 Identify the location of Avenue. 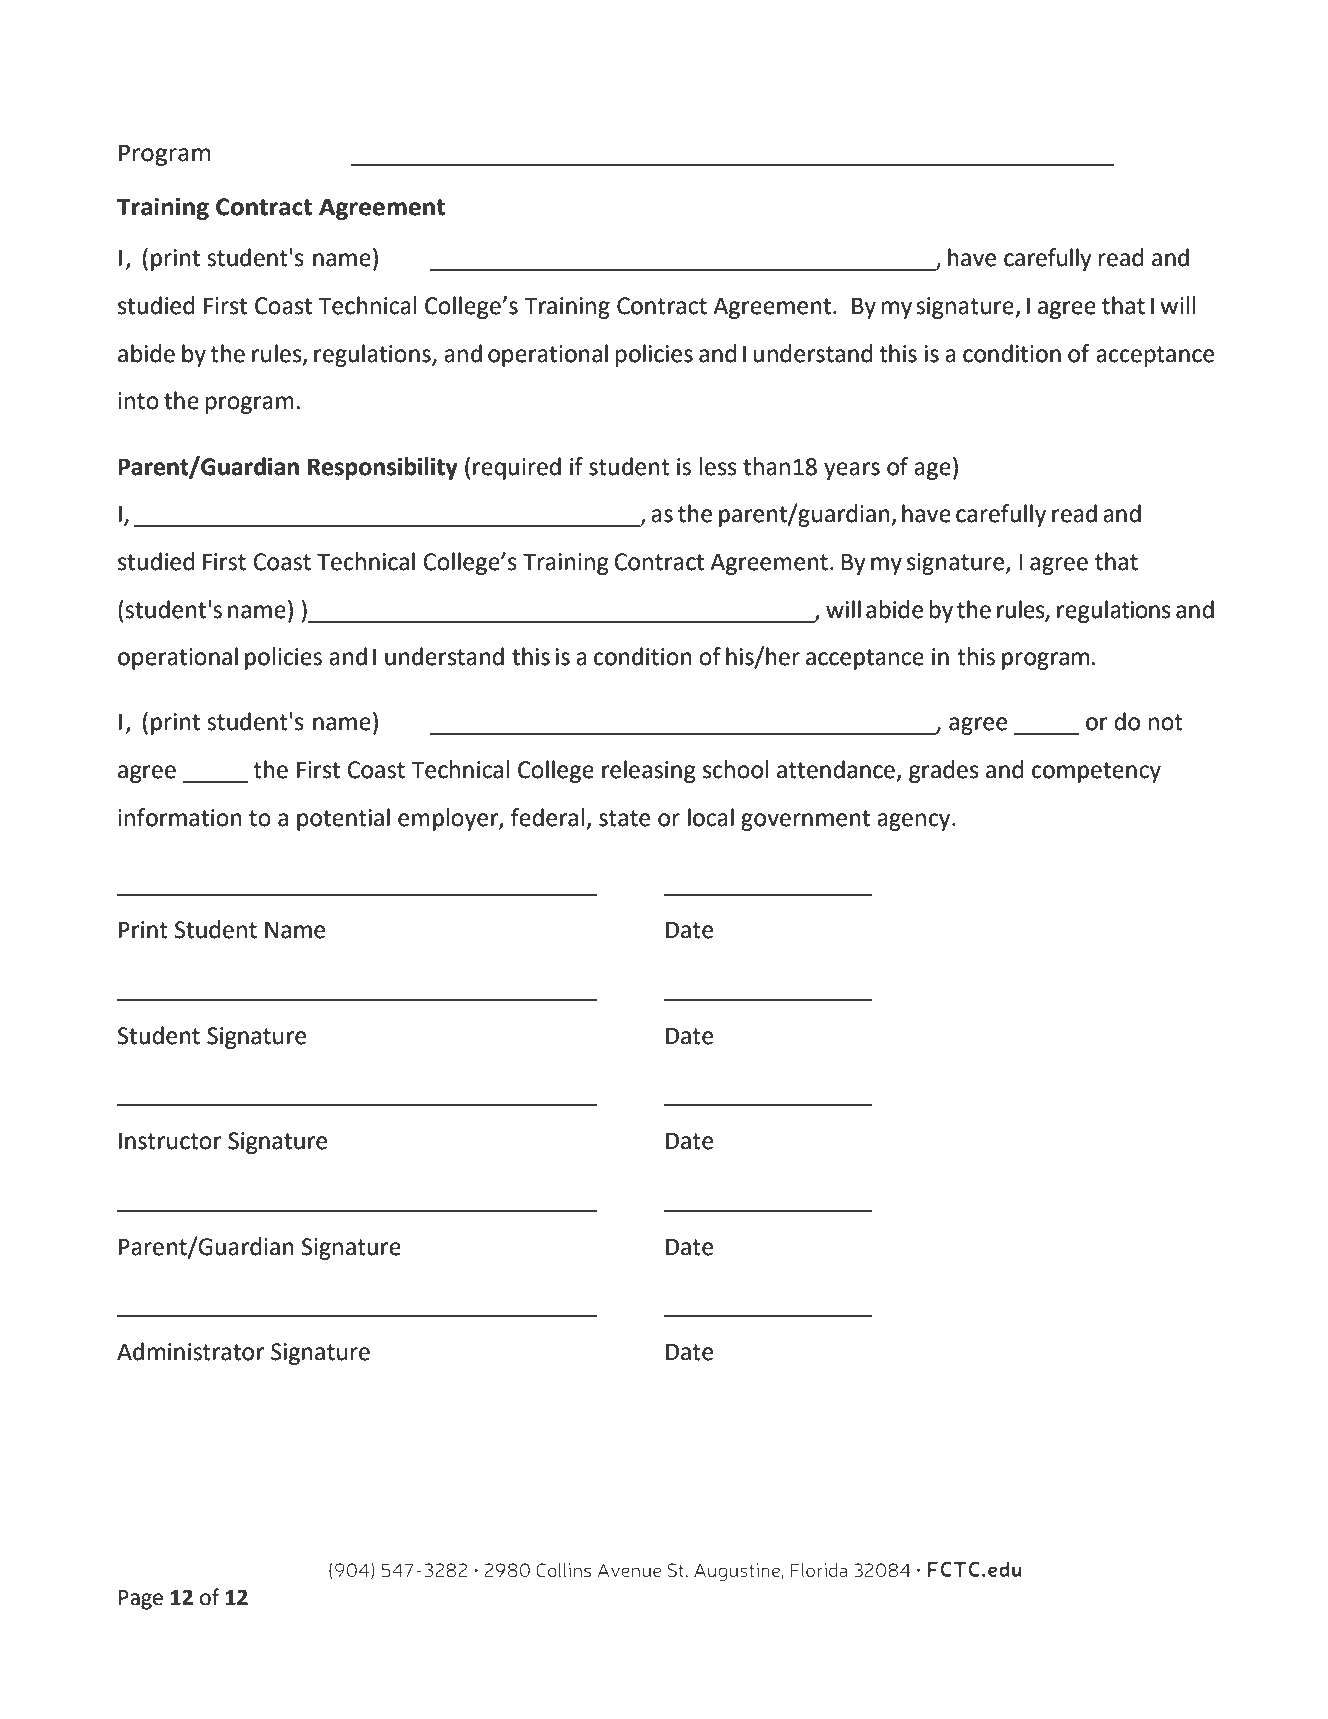
(629, 1570).
